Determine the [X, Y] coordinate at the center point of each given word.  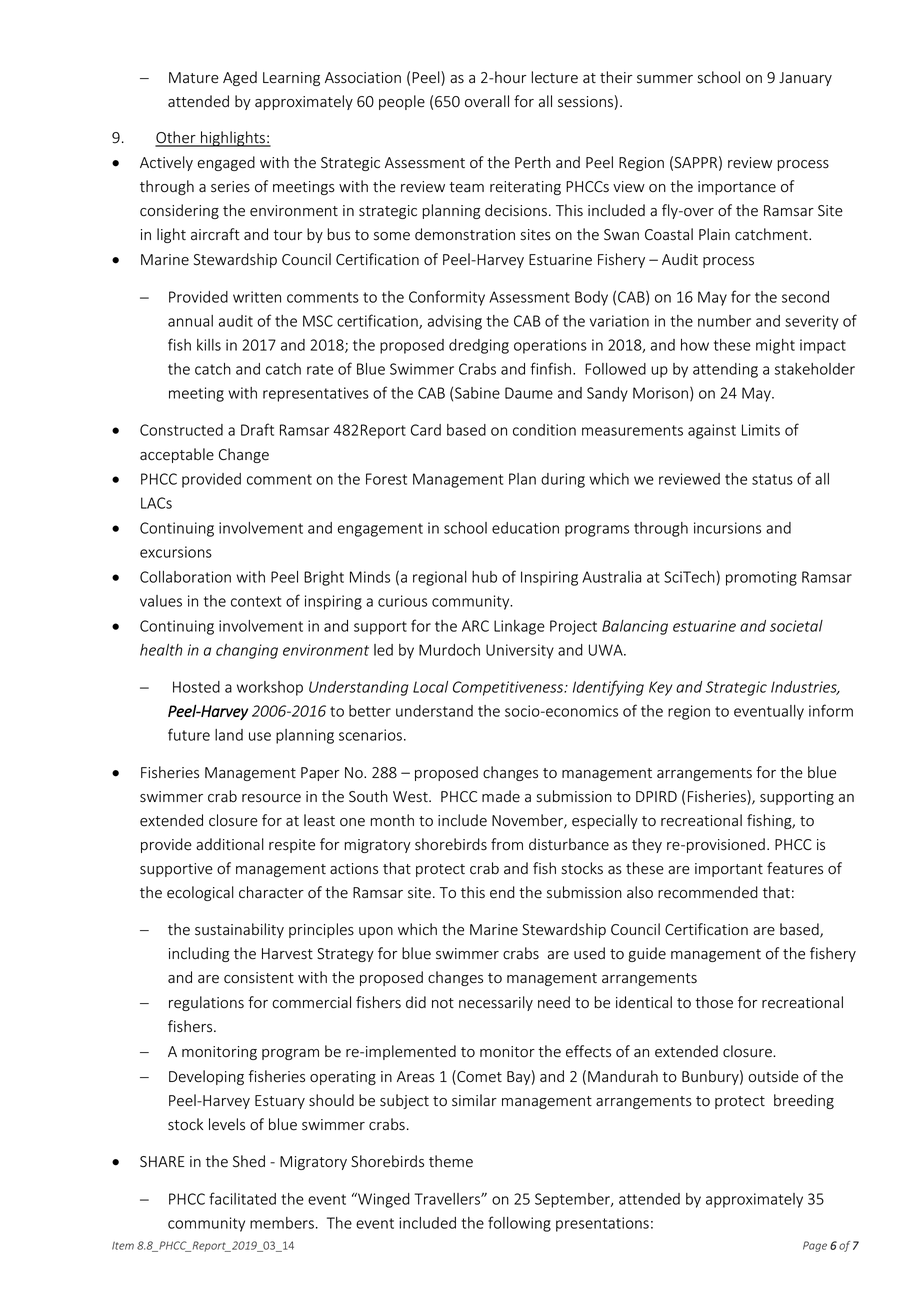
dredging [479, 346]
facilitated [242, 1198]
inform [831, 710]
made [501, 796]
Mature [194, 78]
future [189, 734]
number [724, 321]
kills [209, 345]
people [402, 102]
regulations [206, 1003]
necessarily [496, 1003]
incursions [727, 528]
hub [484, 577]
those [714, 1002]
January [805, 79]
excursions [176, 552]
